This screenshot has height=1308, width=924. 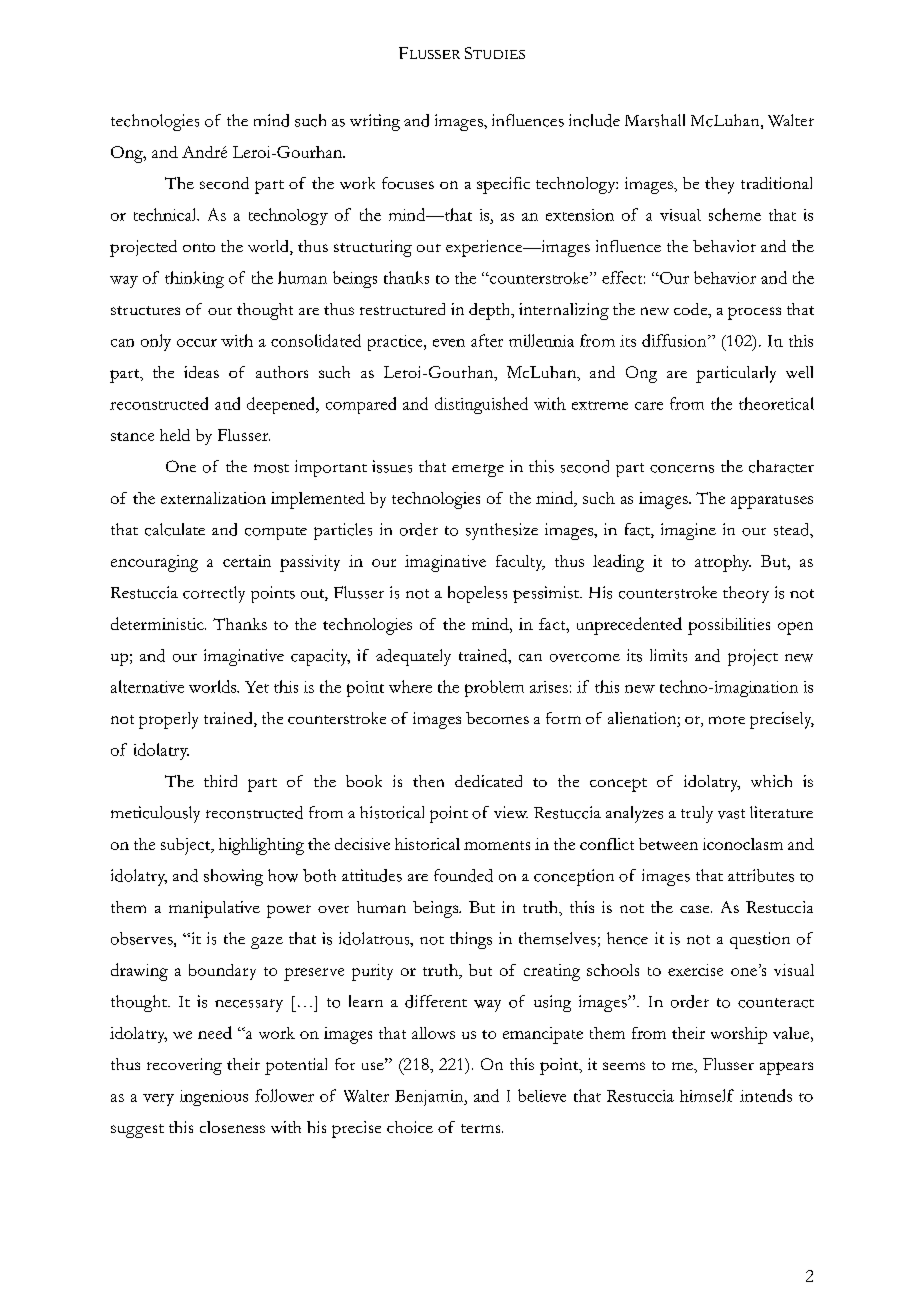 I want to click on third, so click(x=220, y=781).
